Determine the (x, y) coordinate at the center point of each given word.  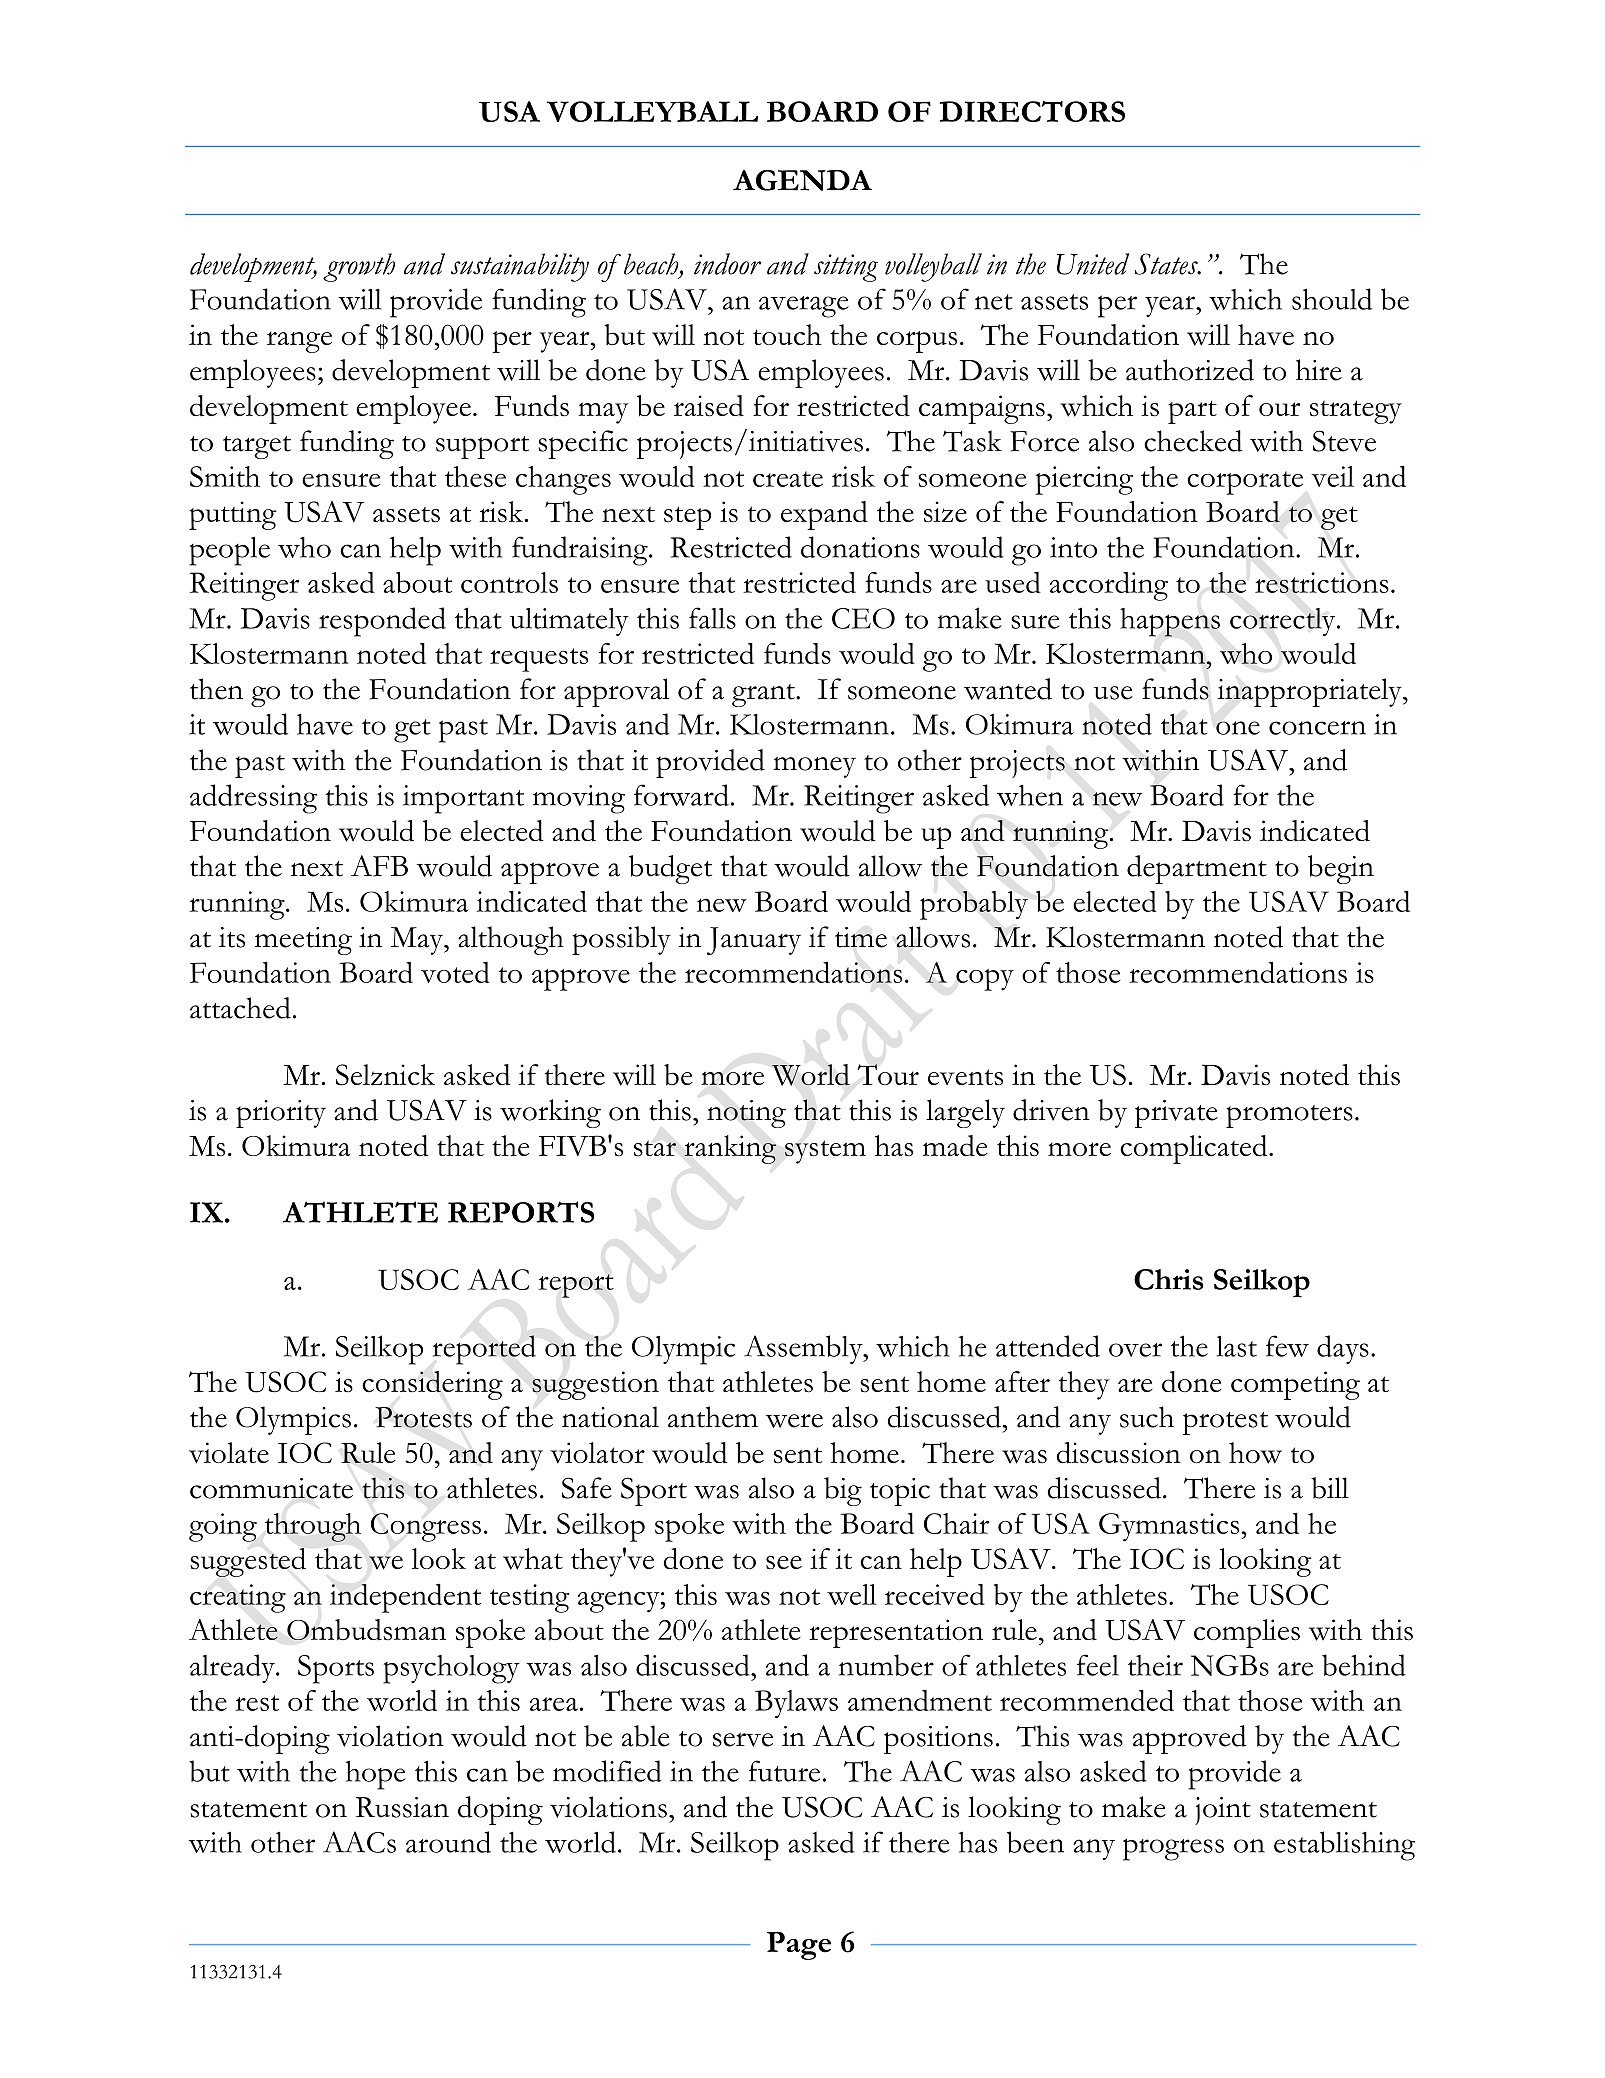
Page (799, 1946)
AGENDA (802, 180)
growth (359, 267)
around (448, 1842)
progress (1173, 1849)
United (1092, 264)
